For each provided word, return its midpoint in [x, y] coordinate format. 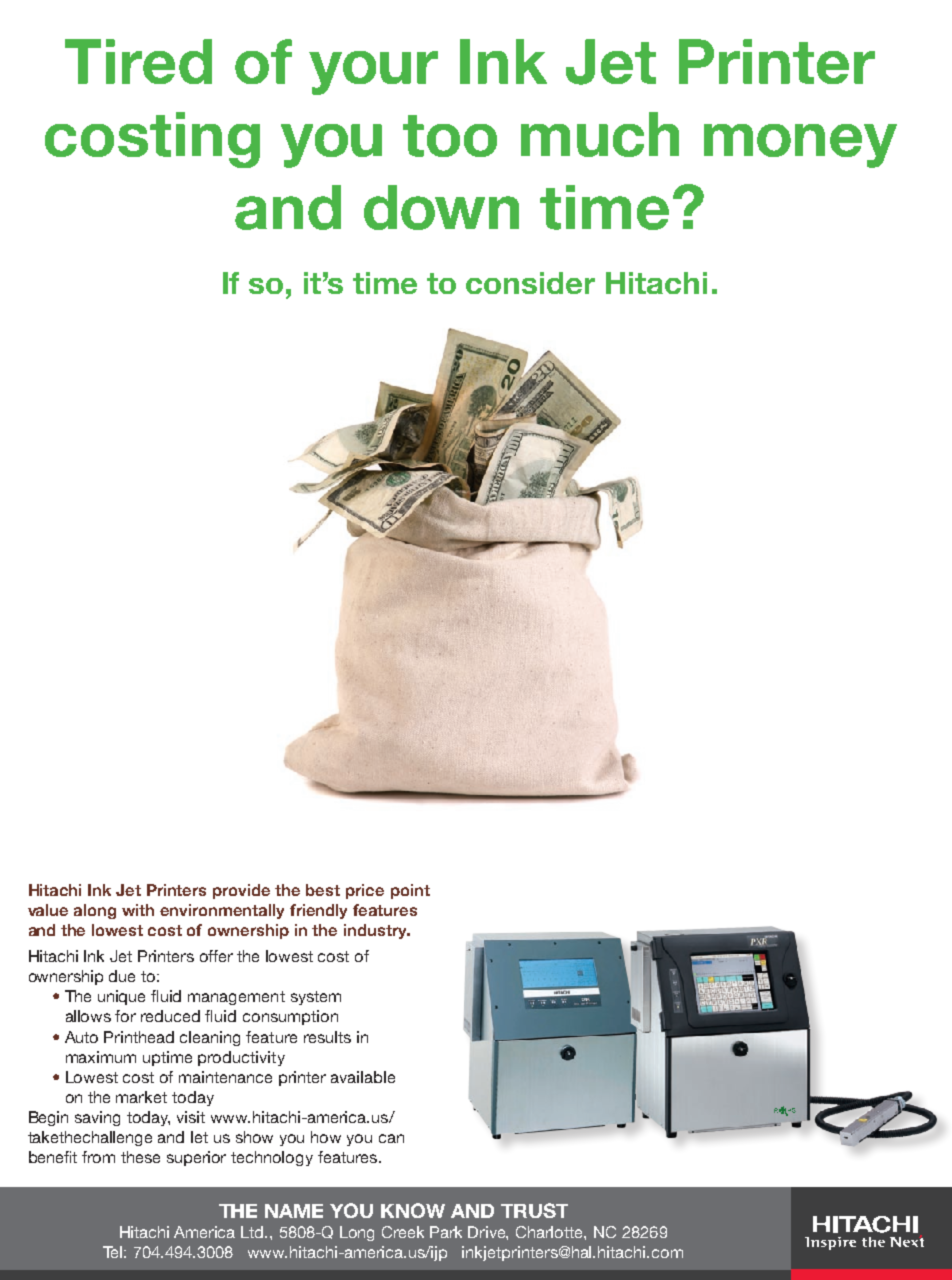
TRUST [534, 1210]
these [140, 1157]
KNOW [413, 1210]
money [800, 146]
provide [241, 891]
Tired [138, 61]
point [410, 891]
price [365, 891]
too [450, 136]
